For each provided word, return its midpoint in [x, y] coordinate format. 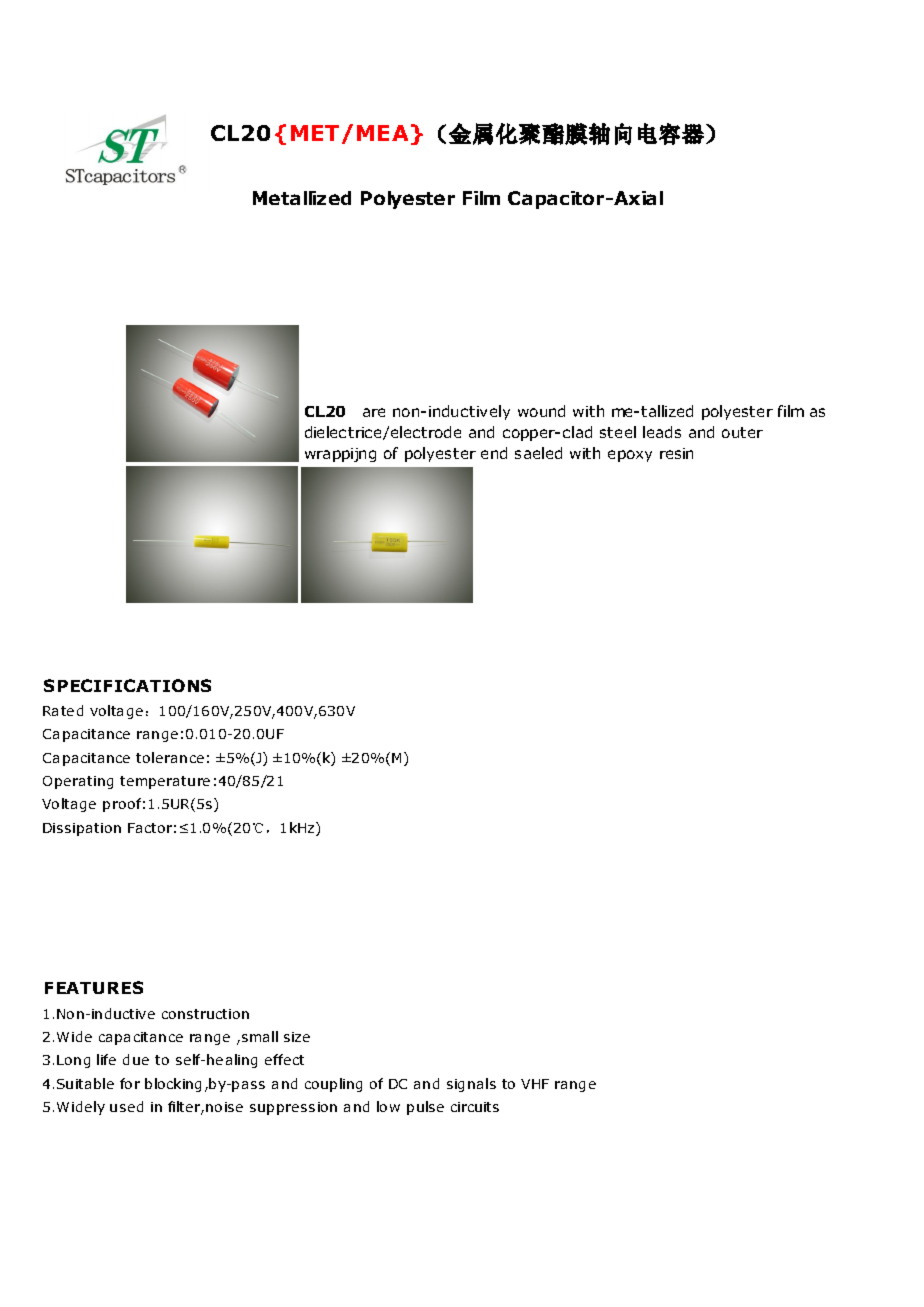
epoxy [630, 456]
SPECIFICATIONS [127, 685]
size [297, 1037]
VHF [535, 1084]
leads [662, 432]
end [494, 453]
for [130, 1083]
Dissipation [82, 829]
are [374, 412]
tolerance [170, 757]
